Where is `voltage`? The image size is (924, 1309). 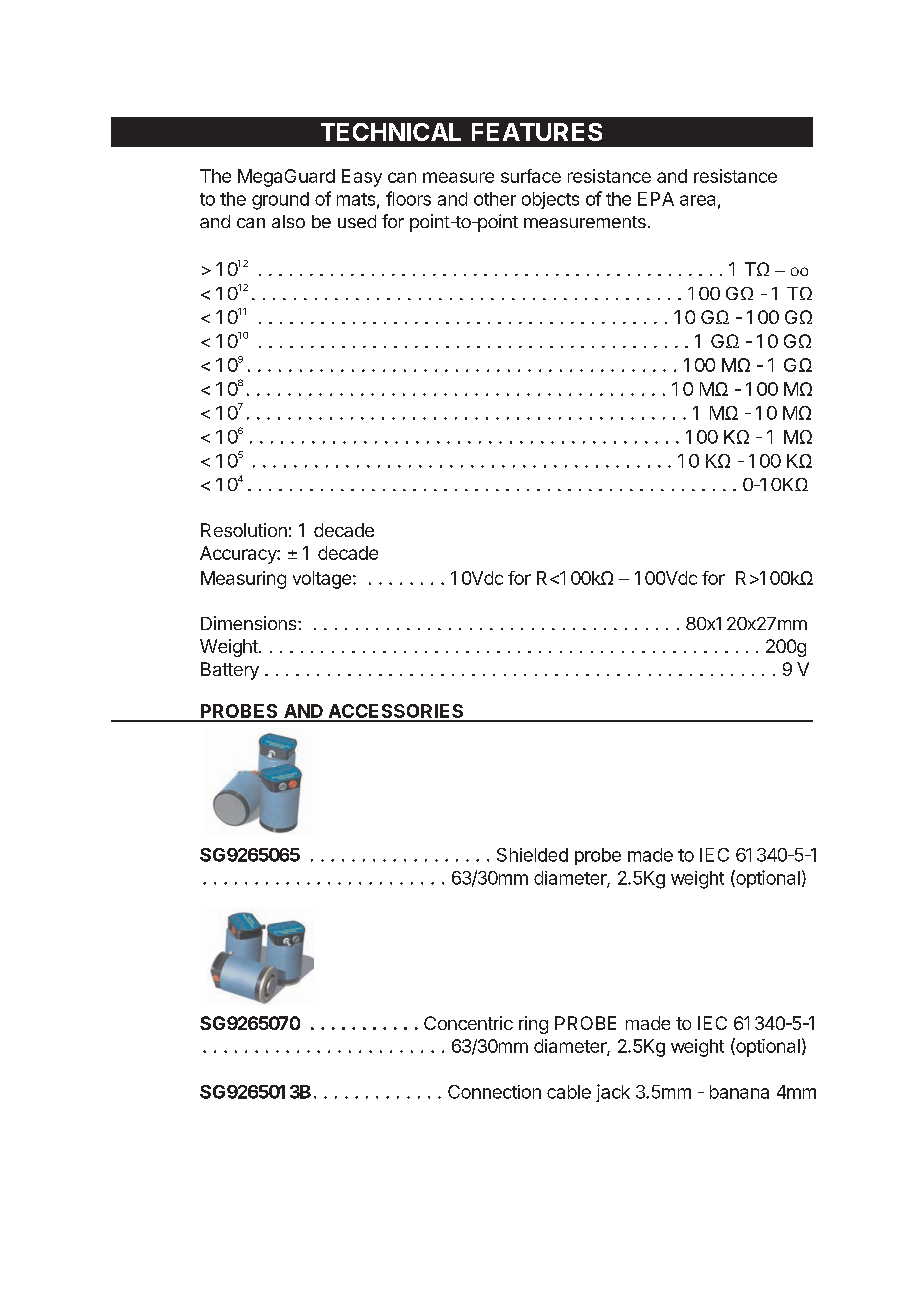 voltage is located at coordinates (322, 580).
